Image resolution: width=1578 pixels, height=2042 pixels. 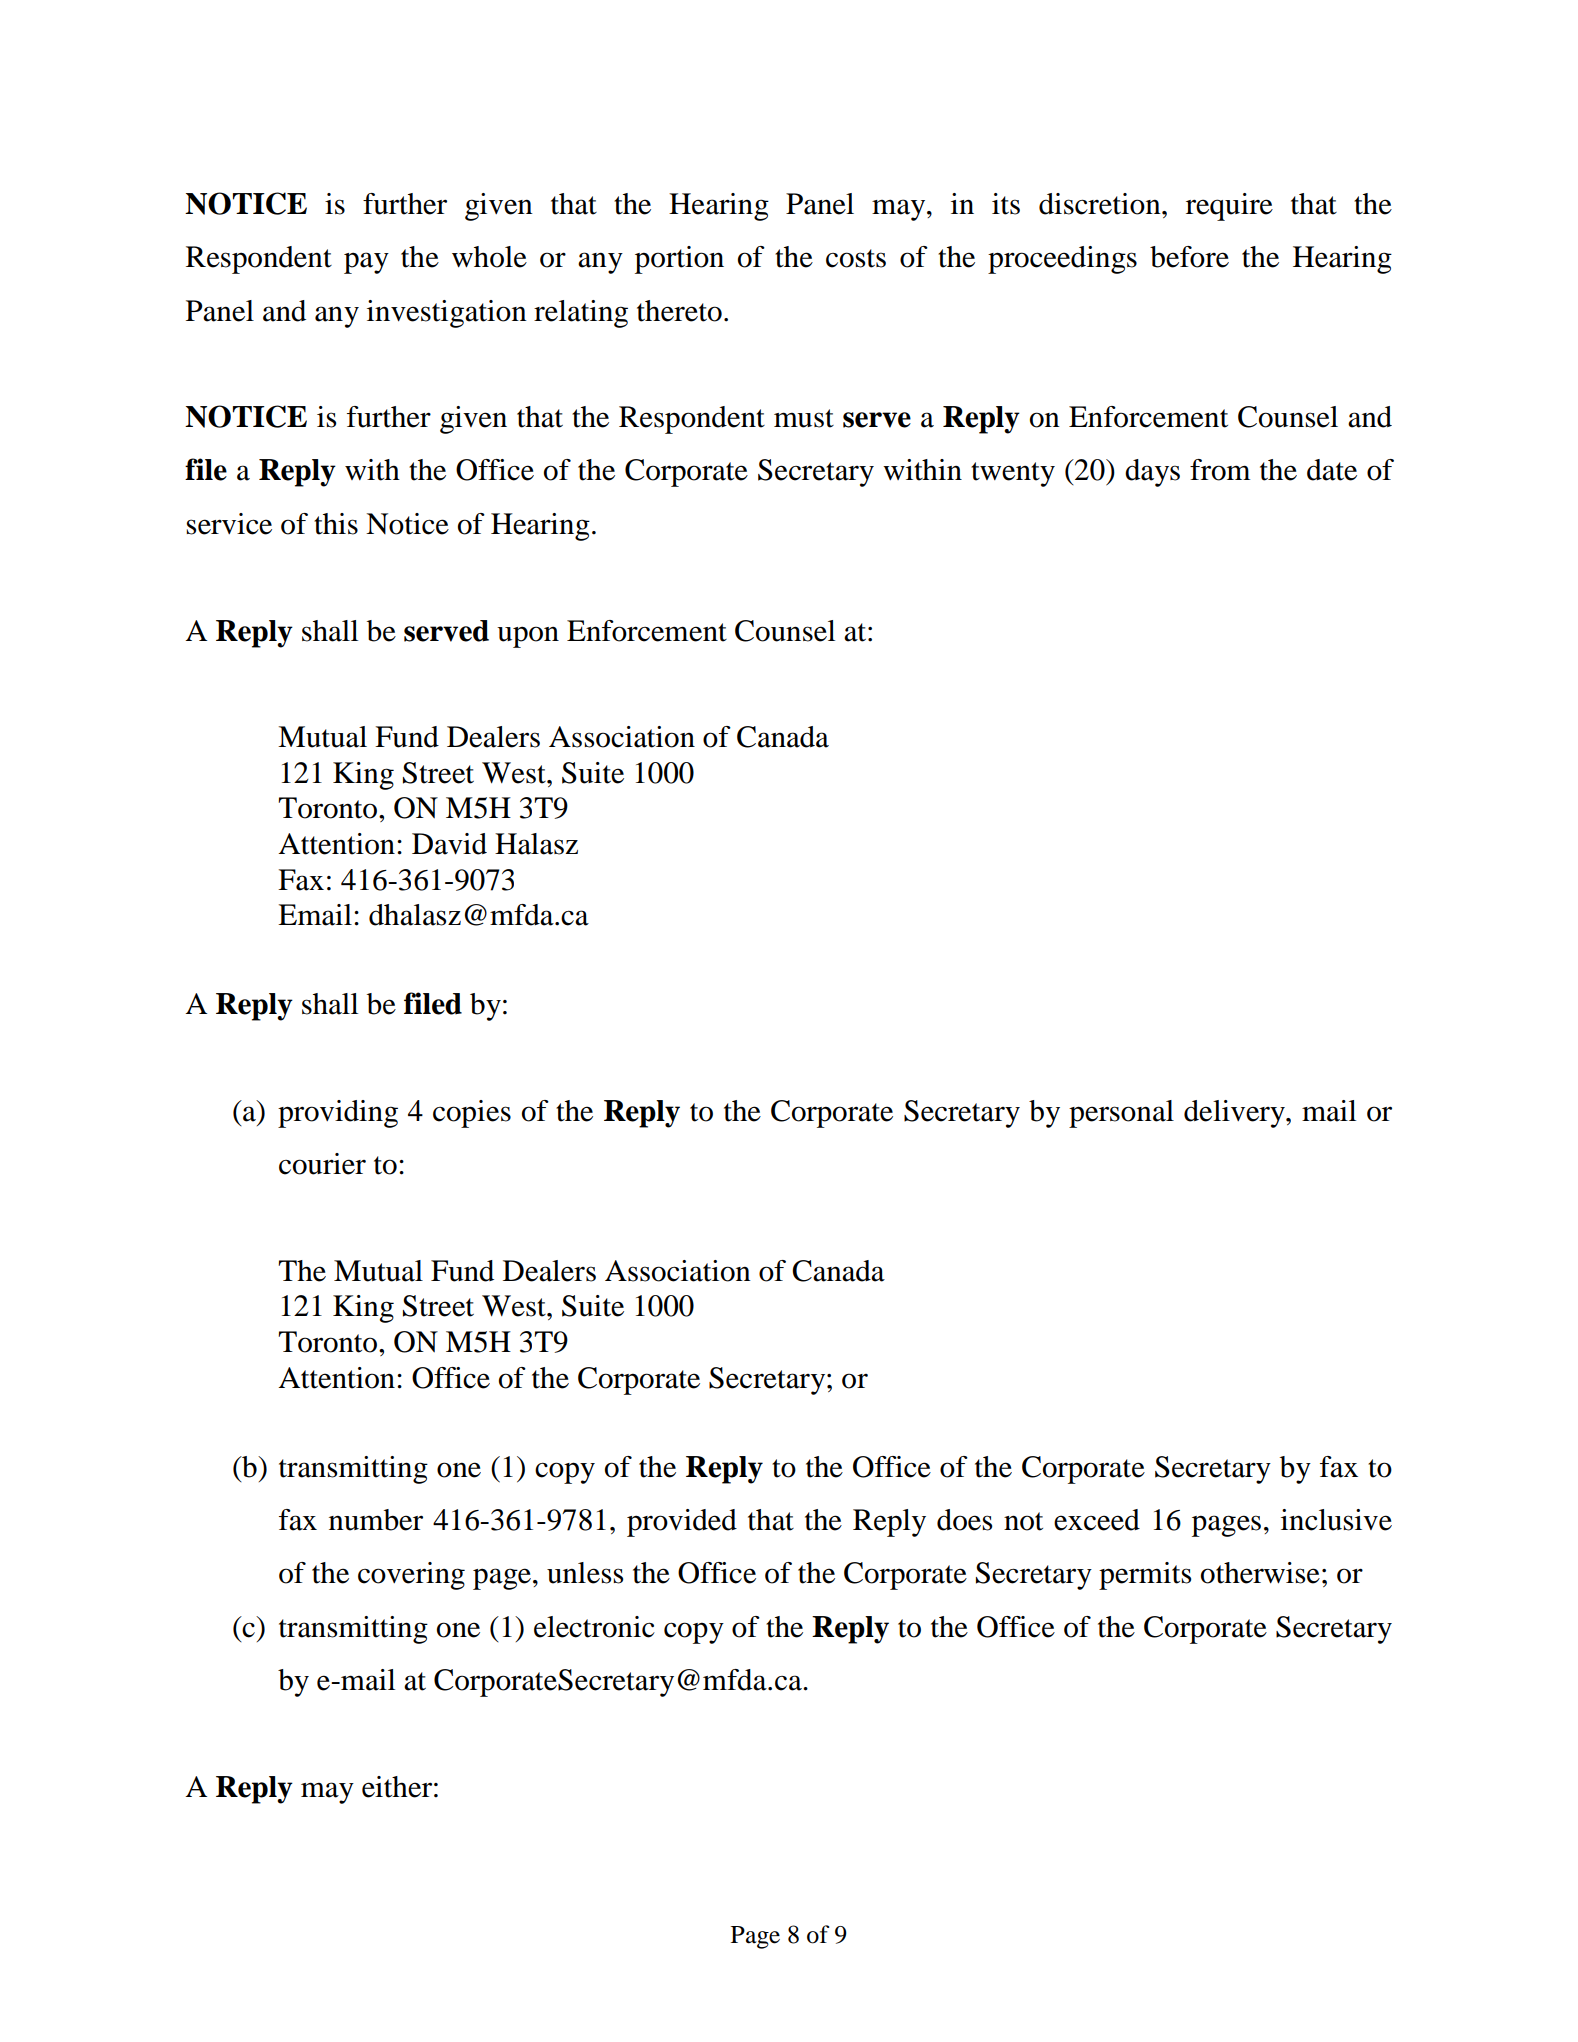 I want to click on providing, so click(x=338, y=1114).
